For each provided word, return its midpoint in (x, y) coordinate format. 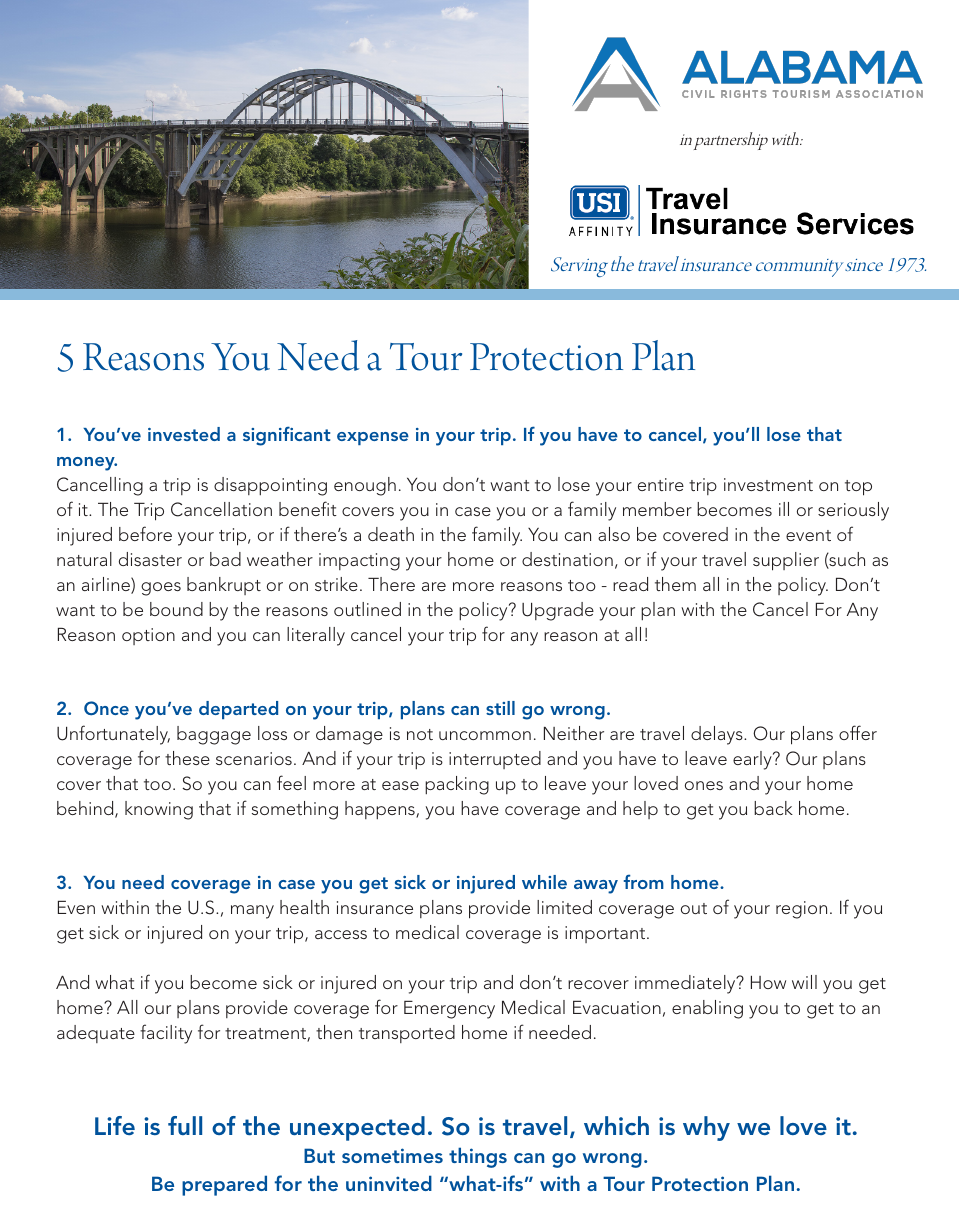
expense (373, 438)
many (252, 912)
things (478, 1157)
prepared (224, 1185)
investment (768, 484)
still (500, 708)
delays (718, 735)
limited (564, 907)
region (801, 910)
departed (238, 710)
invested (184, 434)
